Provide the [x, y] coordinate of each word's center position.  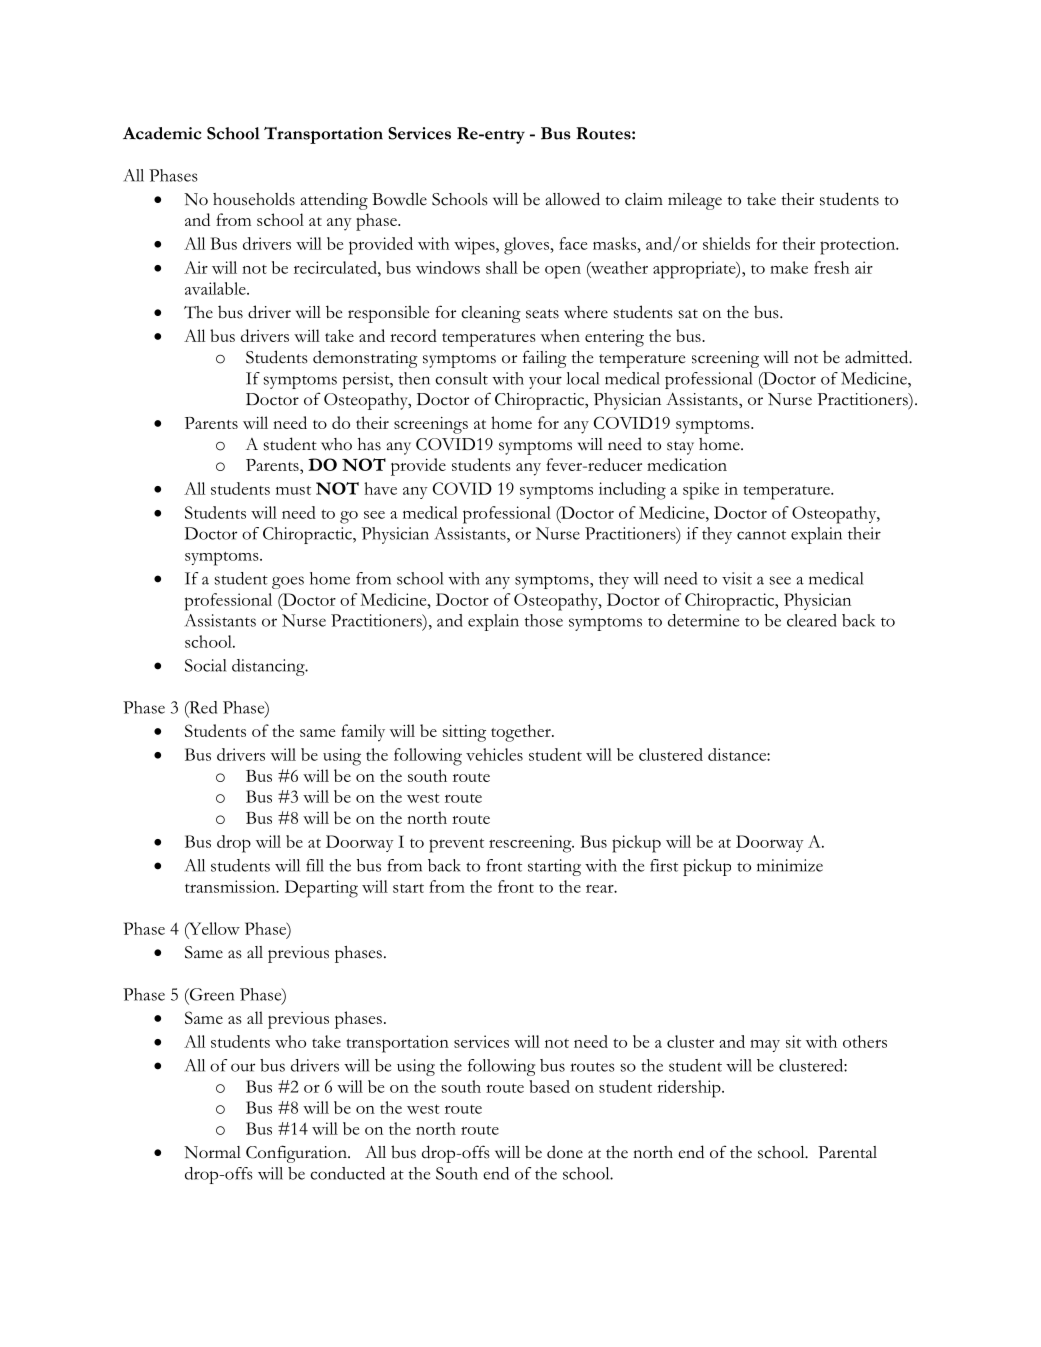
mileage [695, 201]
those [544, 620]
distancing [269, 667]
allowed [573, 199]
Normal [212, 1152]
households [254, 199]
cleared [812, 620]
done [565, 1152]
